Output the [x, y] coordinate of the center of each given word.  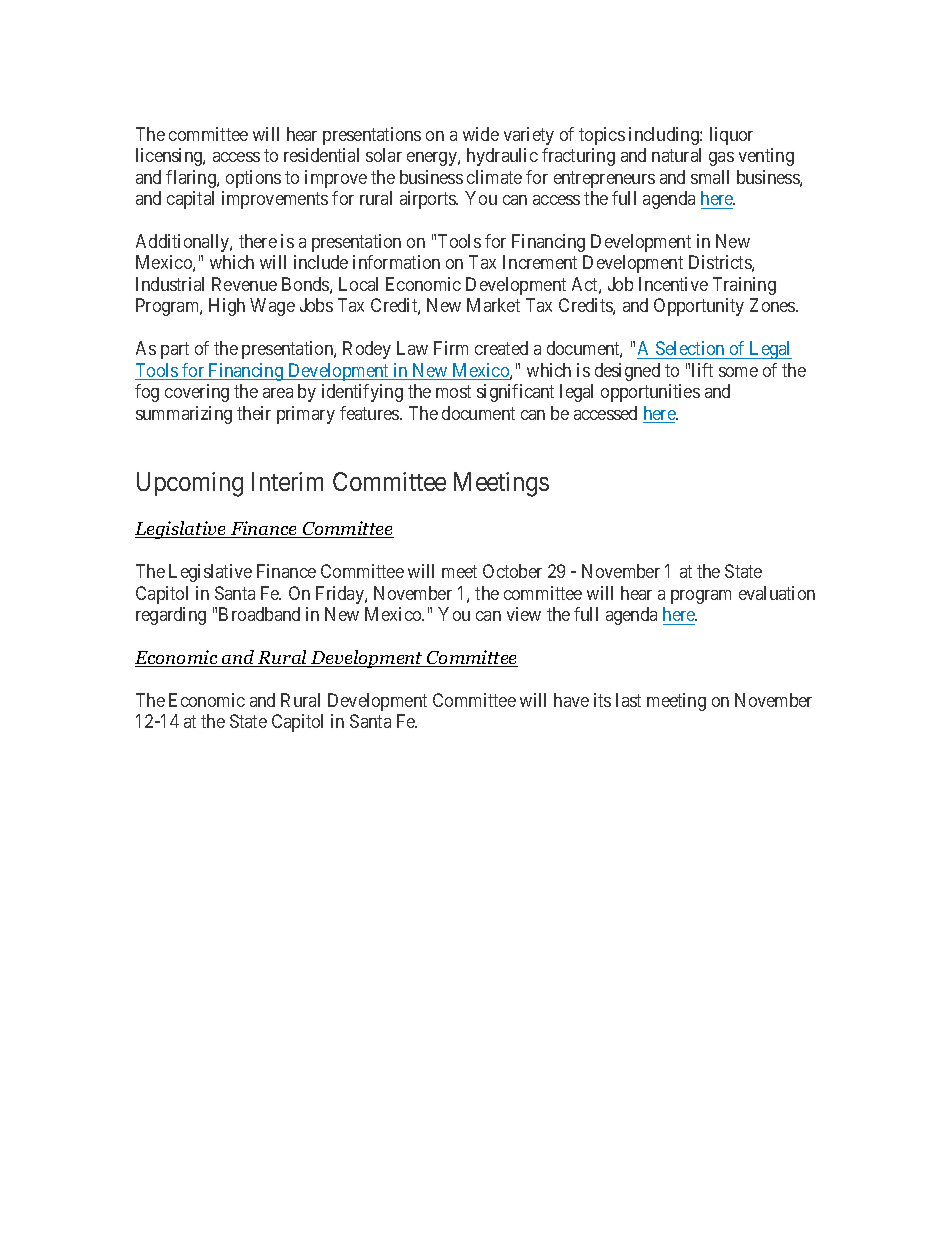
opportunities [650, 393]
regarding [171, 616]
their [254, 413]
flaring [192, 179]
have [571, 700]
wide [481, 134]
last [628, 700]
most [453, 392]
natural [676, 155]
